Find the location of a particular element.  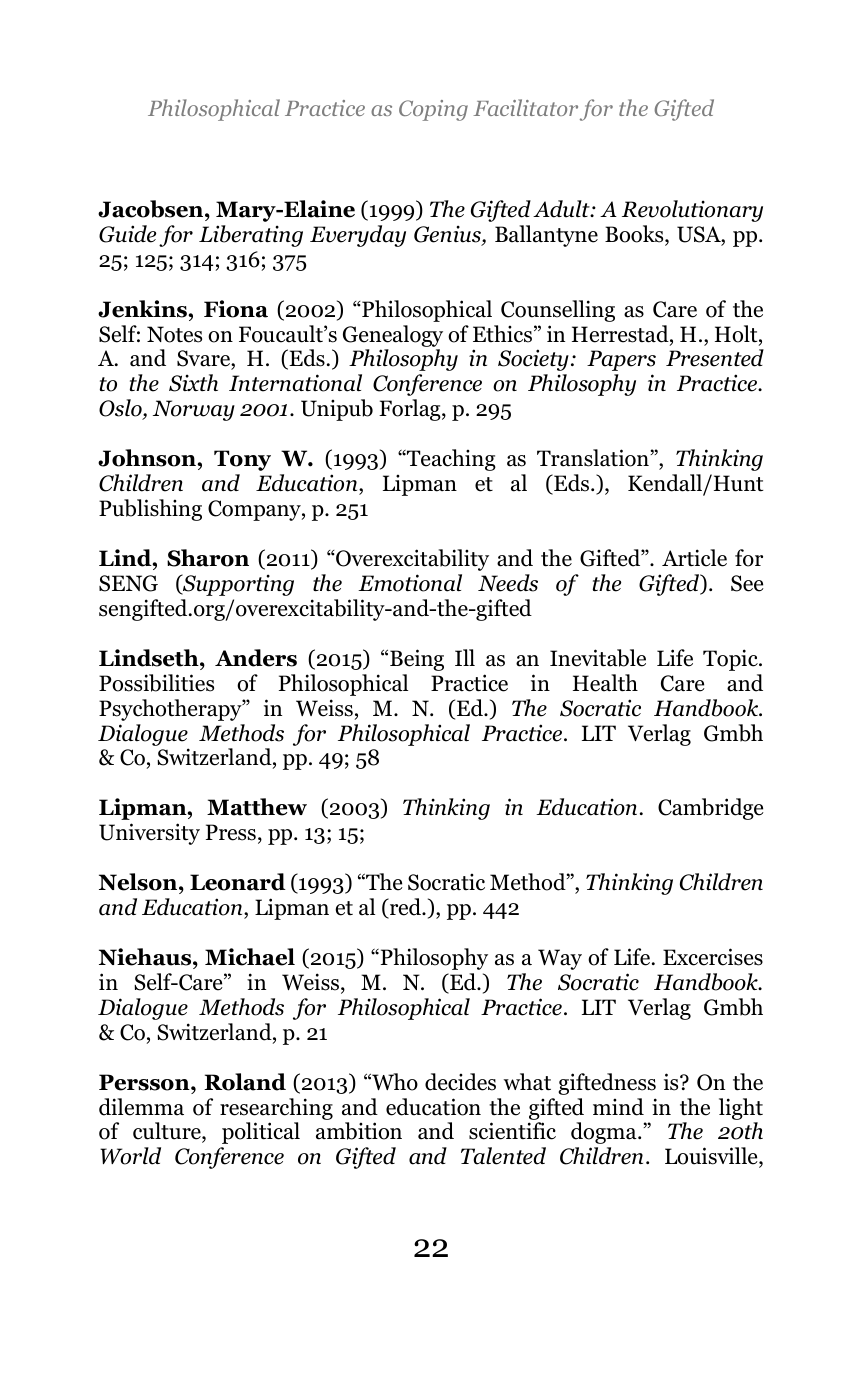

Anders is located at coordinates (256, 658).
